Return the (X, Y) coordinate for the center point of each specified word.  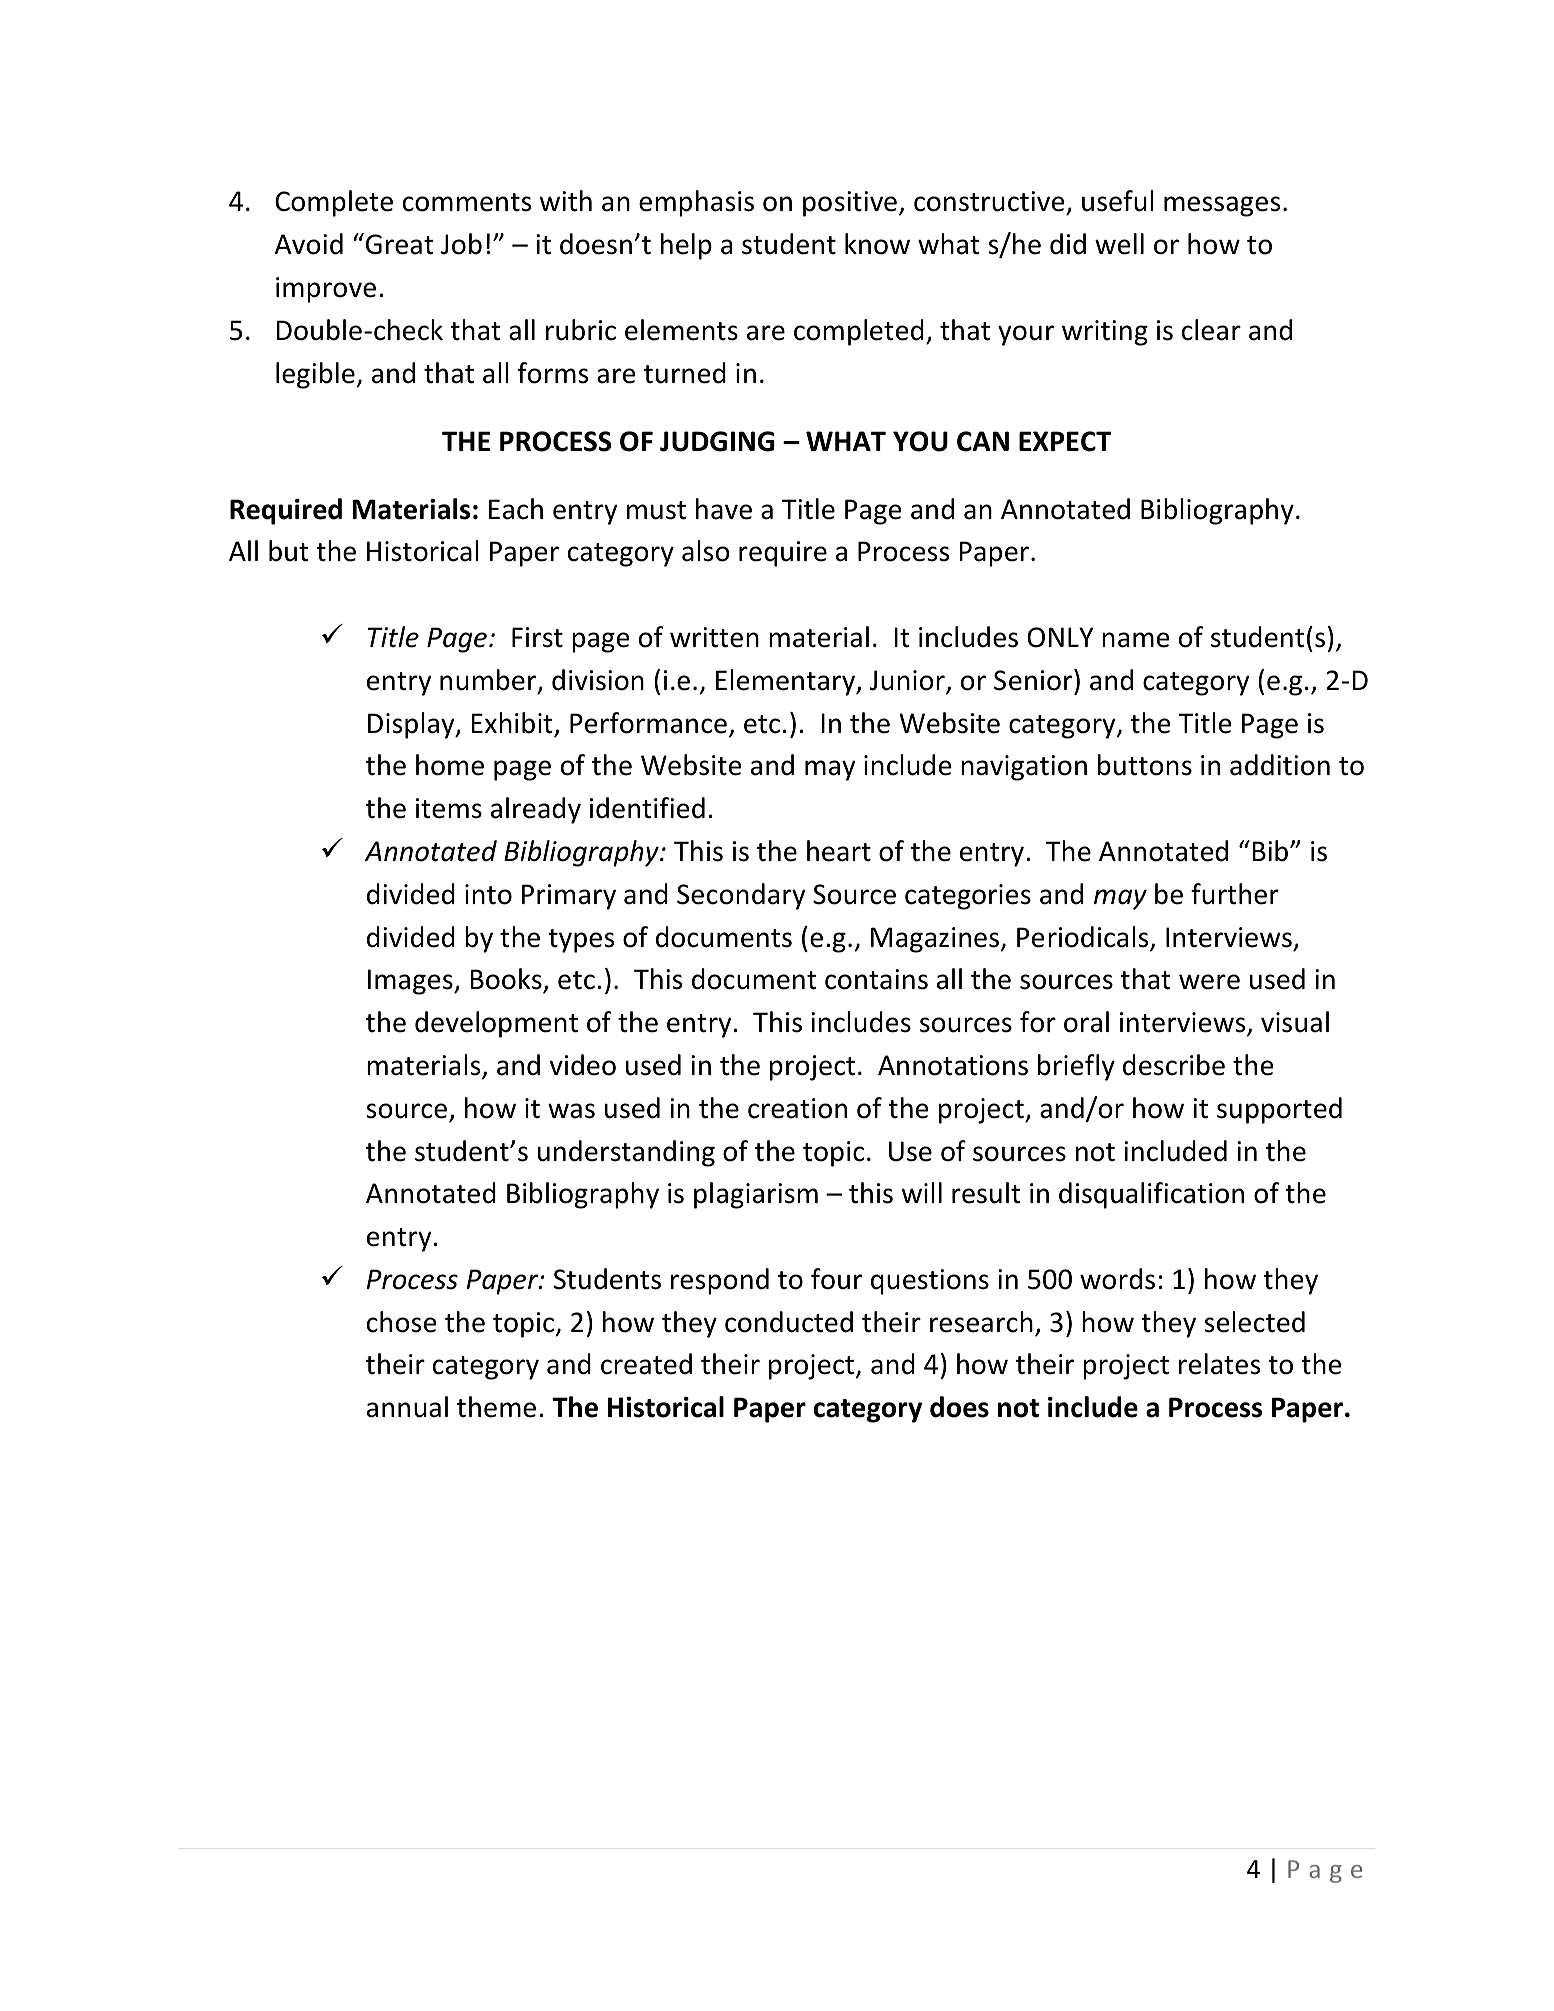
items (449, 808)
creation (797, 1108)
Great (400, 244)
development (496, 1024)
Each (516, 509)
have (724, 509)
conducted (789, 1322)
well (1119, 244)
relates (1219, 1364)
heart (839, 851)
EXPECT (1065, 441)
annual (407, 1407)
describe (1174, 1065)
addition (1280, 765)
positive (850, 204)
